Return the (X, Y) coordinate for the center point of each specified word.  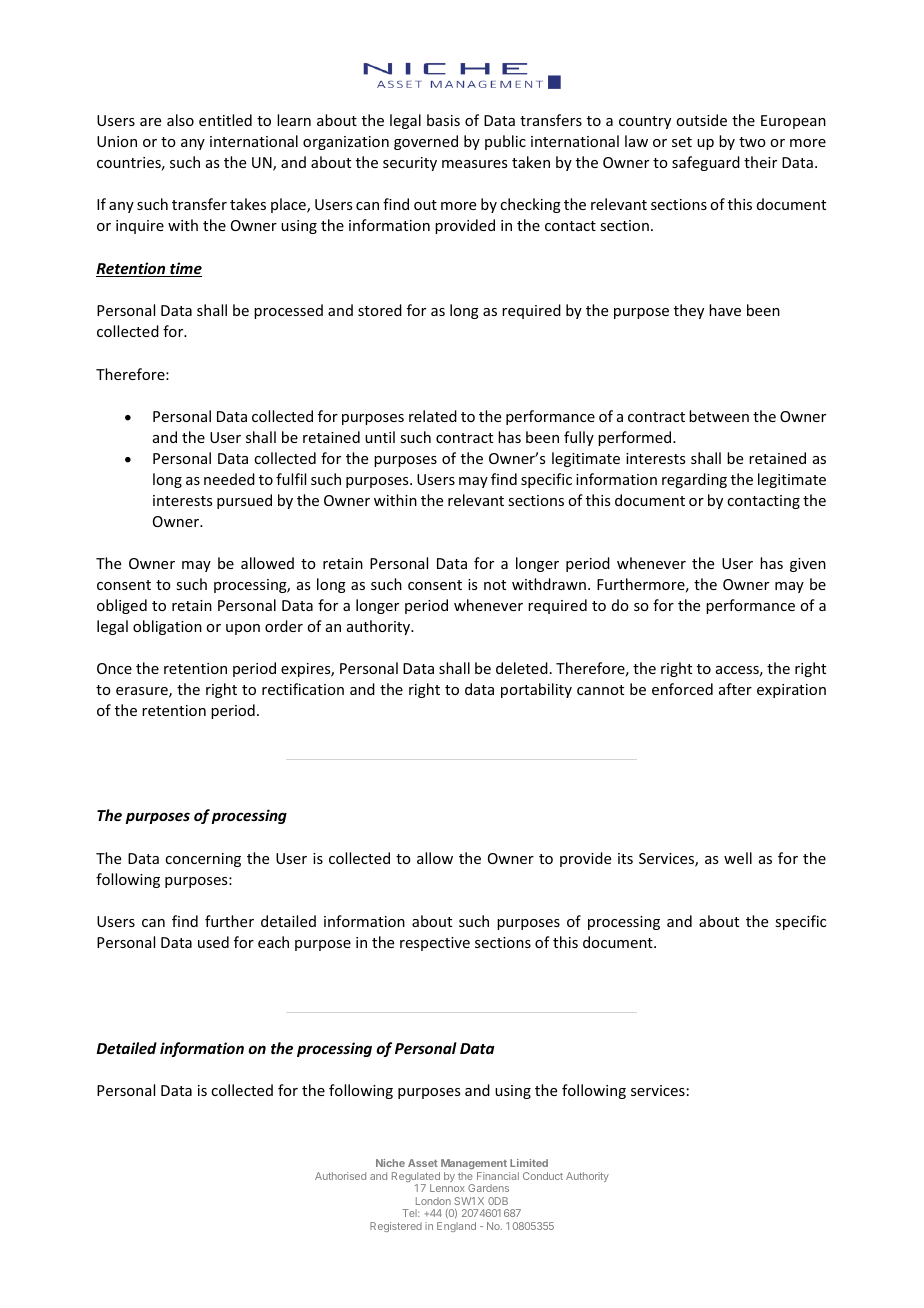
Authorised (340, 1176)
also (180, 120)
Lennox (447, 1188)
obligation (167, 627)
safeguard (706, 163)
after (735, 689)
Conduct (543, 1176)
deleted (522, 668)
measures (474, 164)
